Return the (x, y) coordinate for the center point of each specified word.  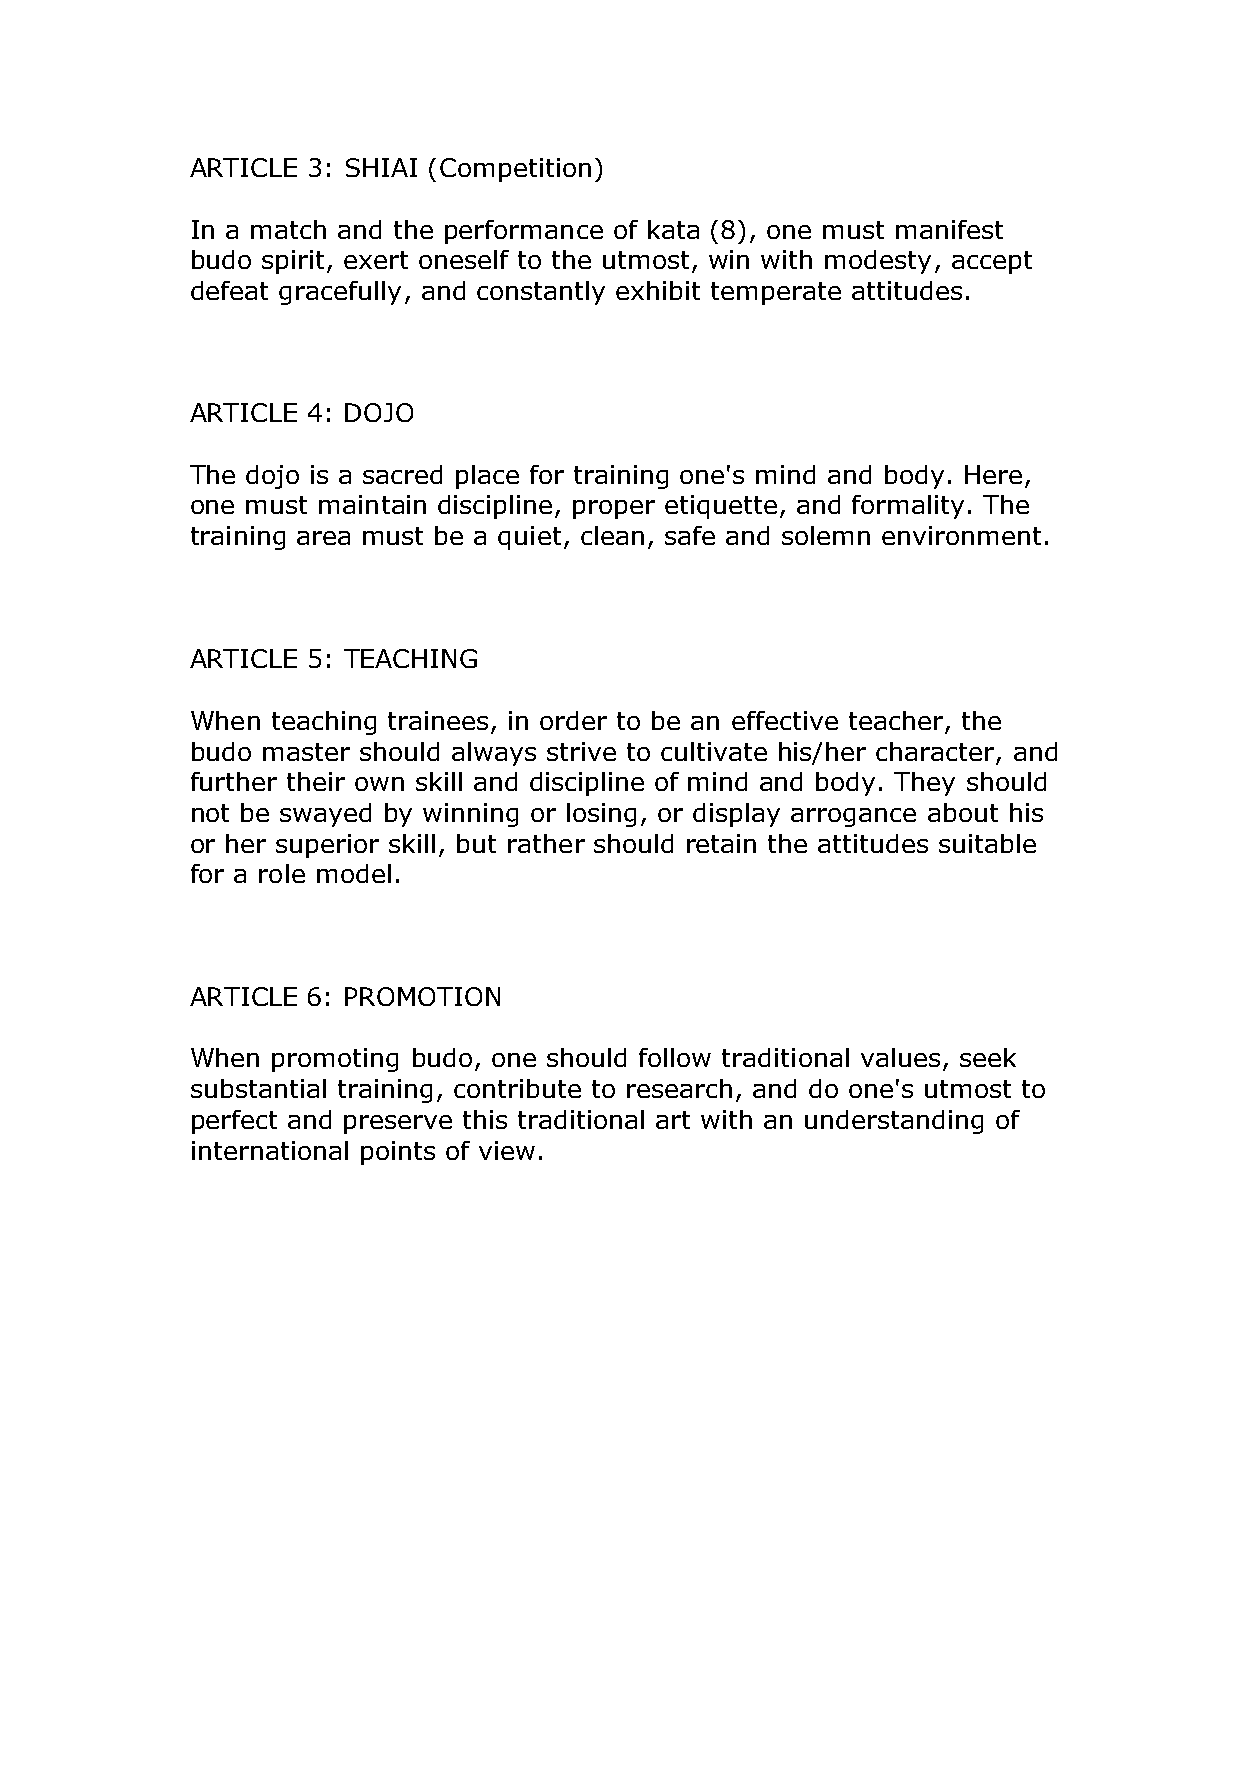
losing (601, 815)
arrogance (853, 817)
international (270, 1150)
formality (908, 507)
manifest (949, 229)
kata (673, 229)
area (323, 538)
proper (614, 509)
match (288, 229)
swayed (325, 815)
